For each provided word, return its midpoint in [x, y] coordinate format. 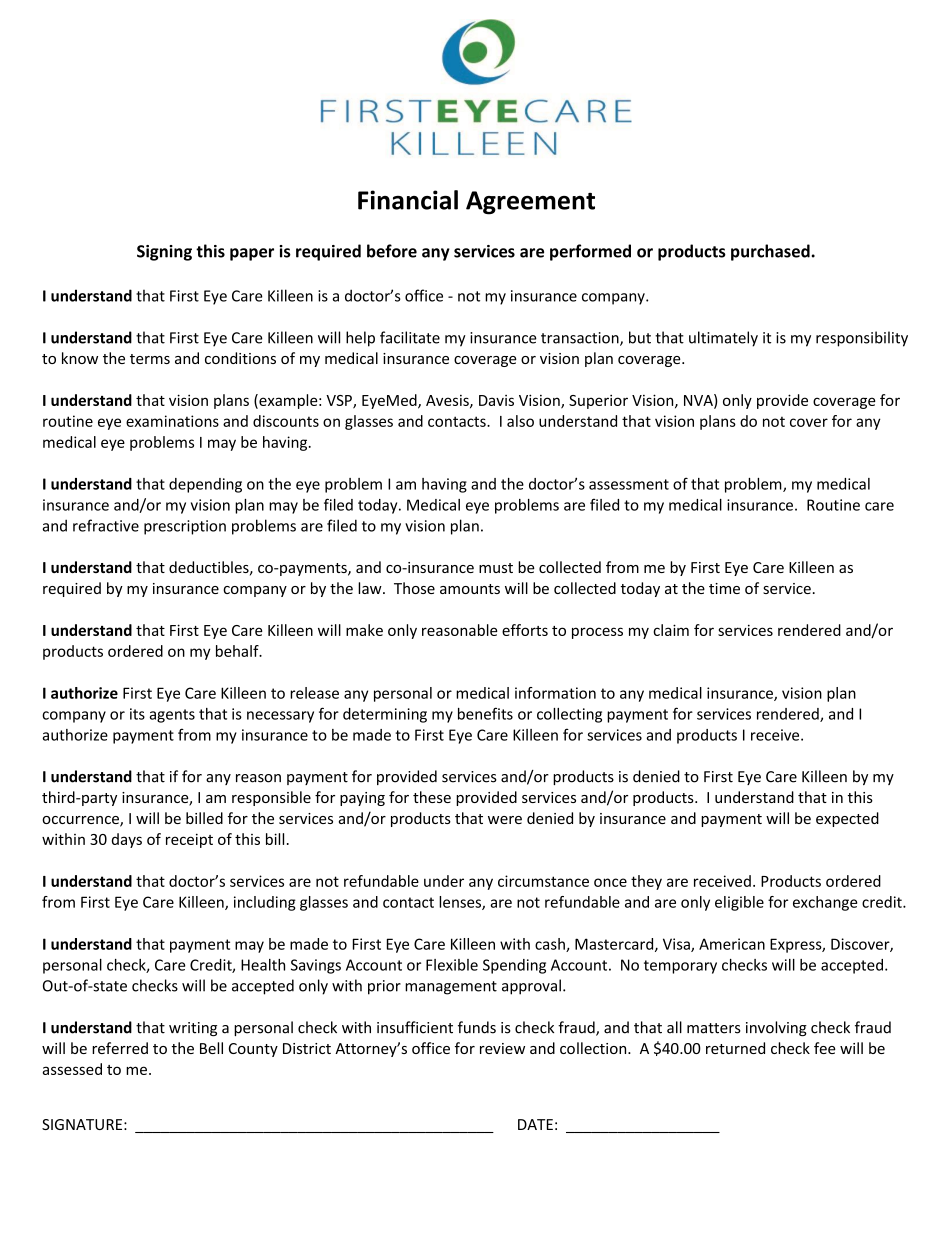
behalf [238, 651]
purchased [770, 252]
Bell [211, 1048]
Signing [164, 253]
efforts [525, 630]
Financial [408, 200]
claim [671, 630]
